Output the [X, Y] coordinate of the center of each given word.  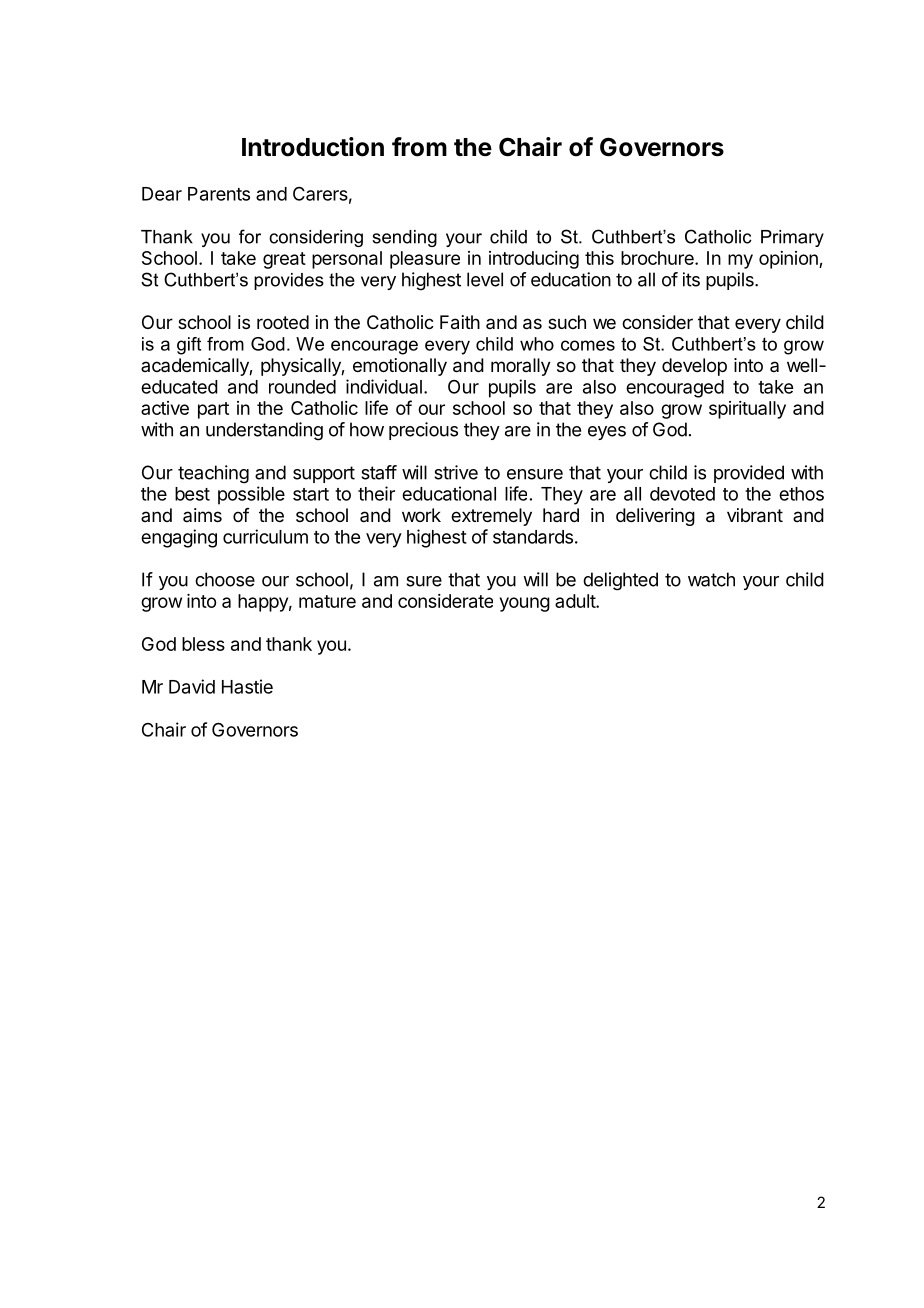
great [284, 260]
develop [694, 367]
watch [711, 579]
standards [533, 537]
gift [189, 346]
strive [456, 472]
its [691, 279]
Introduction [313, 147]
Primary [792, 238]
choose [225, 579]
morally [521, 367]
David [192, 686]
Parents [219, 194]
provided [749, 474]
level [485, 279]
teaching [213, 474]
